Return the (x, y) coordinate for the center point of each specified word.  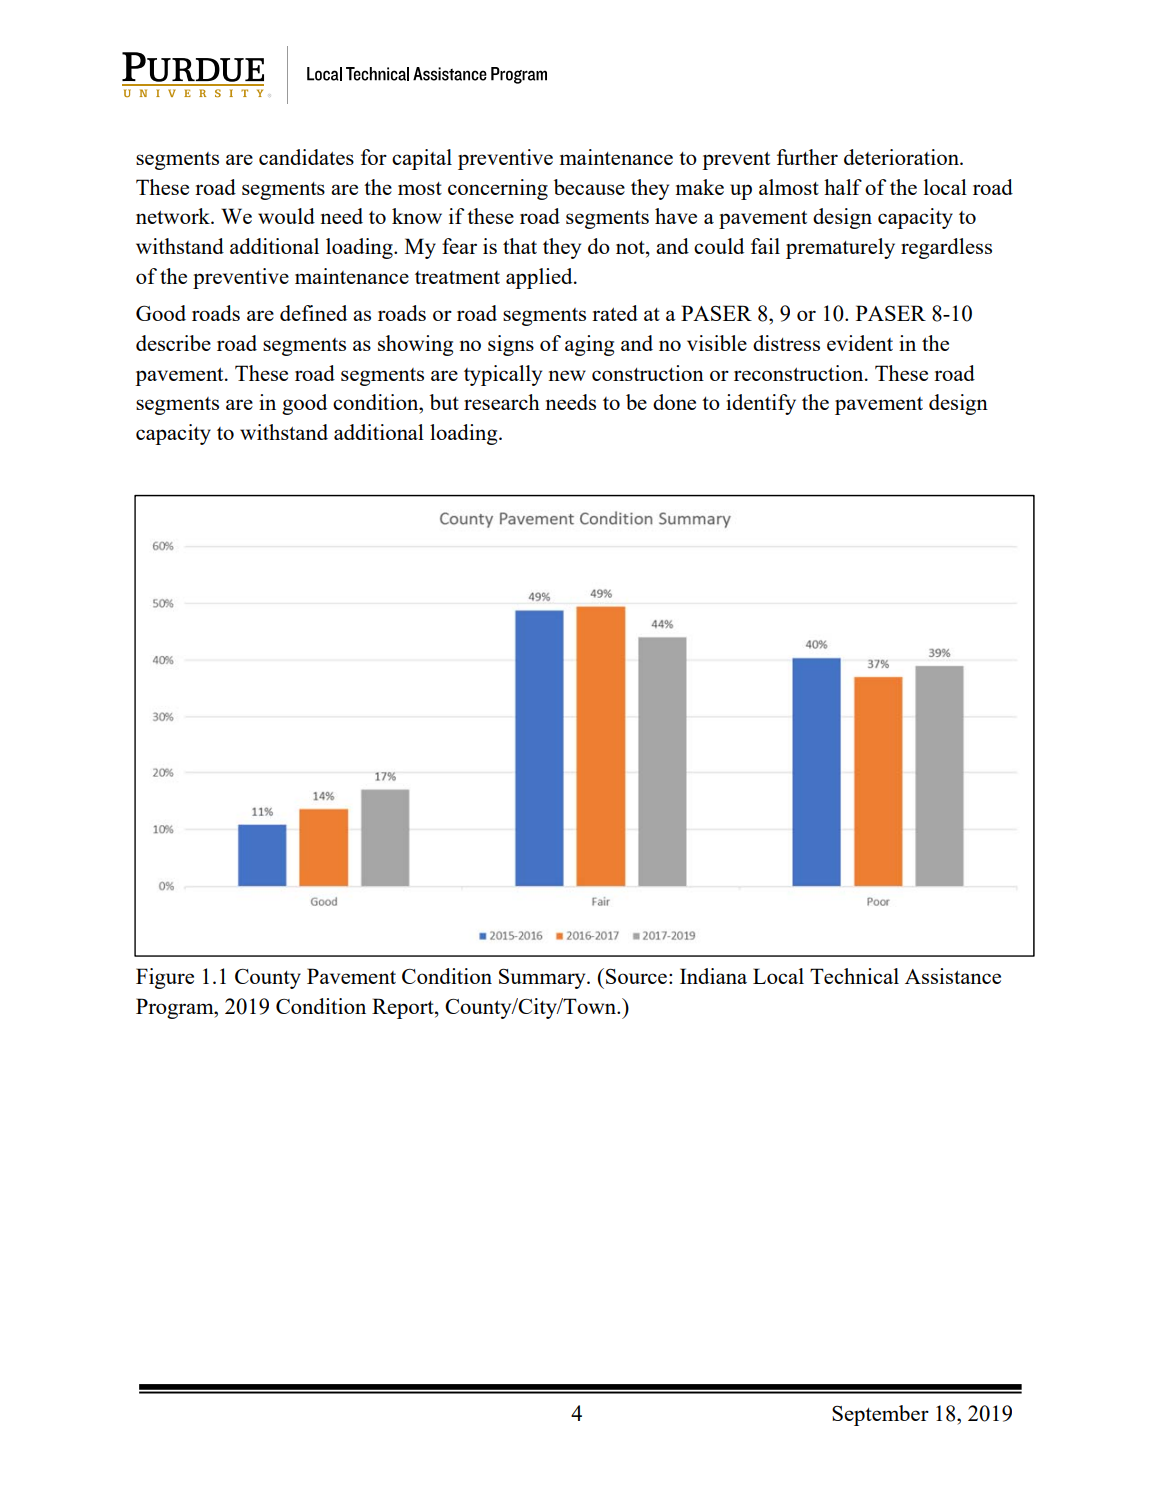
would (286, 216)
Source (636, 976)
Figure (165, 978)
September (880, 1415)
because (589, 187)
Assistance (953, 976)
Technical (854, 976)
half (843, 187)
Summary (543, 978)
